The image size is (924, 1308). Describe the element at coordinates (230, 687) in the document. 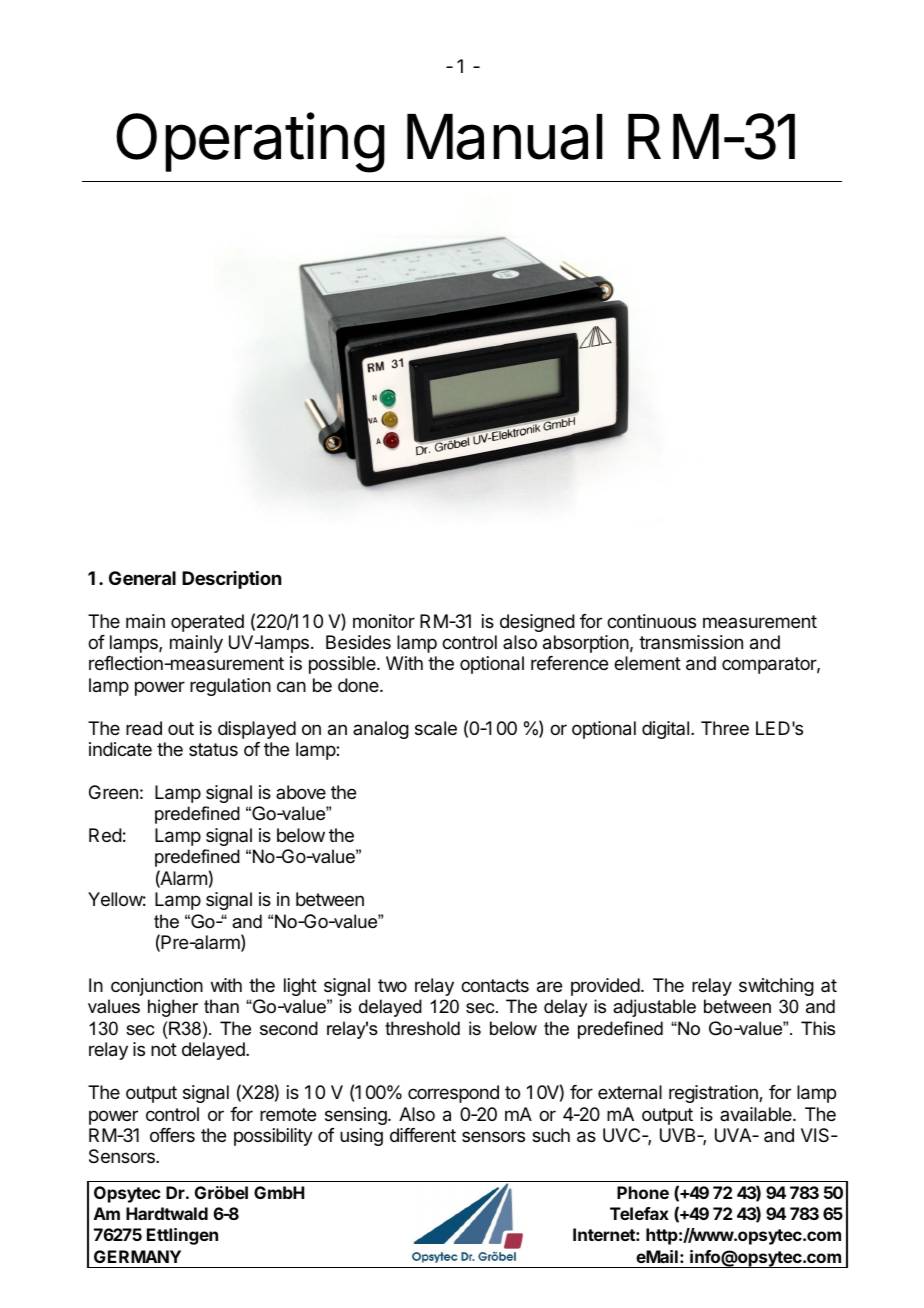

I see `regulation` at that location.
